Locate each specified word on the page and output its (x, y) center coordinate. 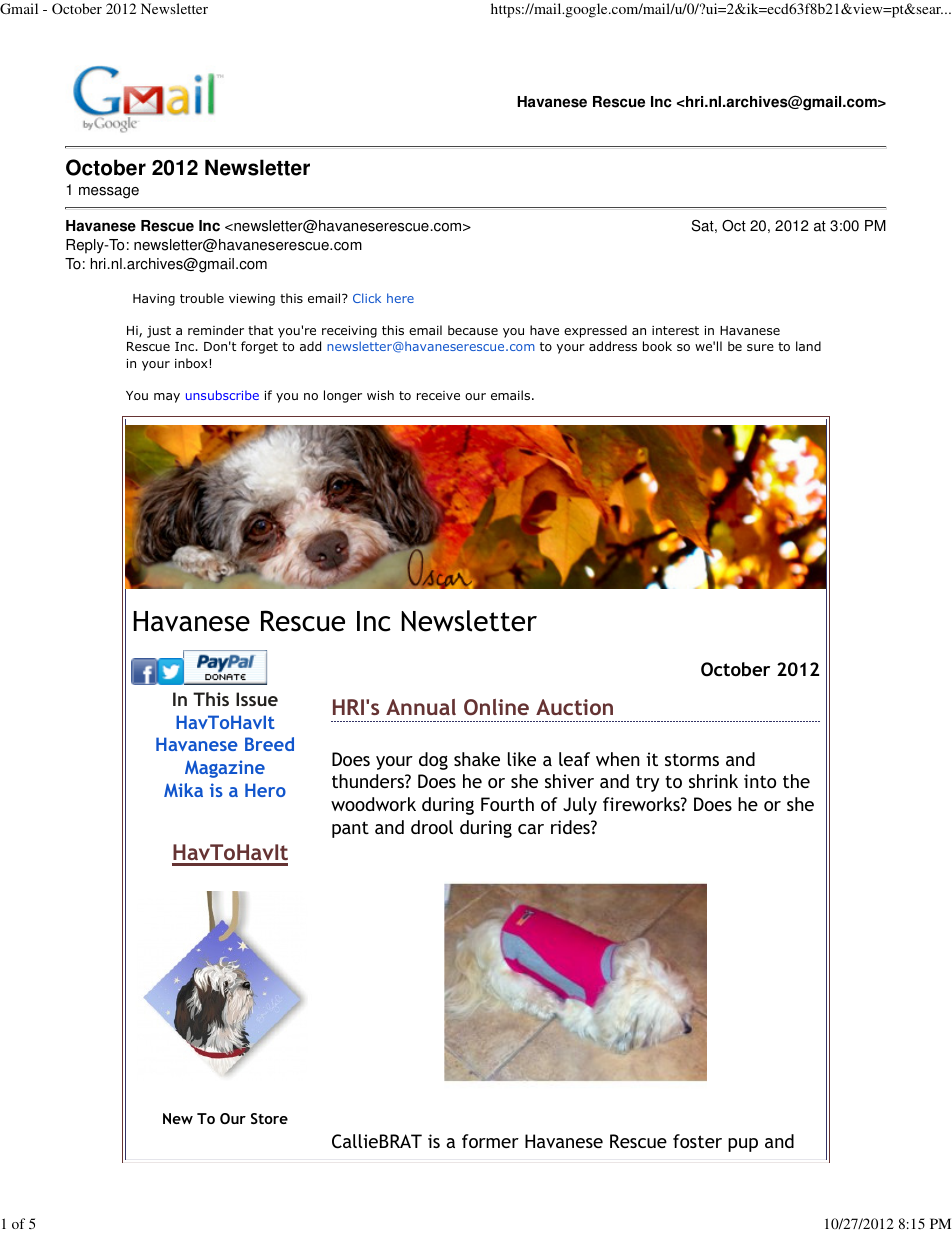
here (400, 298)
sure (760, 347)
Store (269, 1118)
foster (697, 1141)
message (109, 193)
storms (692, 759)
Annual (421, 707)
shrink (713, 781)
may (167, 398)
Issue (257, 699)
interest (675, 330)
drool (432, 827)
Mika (183, 790)
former (490, 1141)
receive (438, 395)
